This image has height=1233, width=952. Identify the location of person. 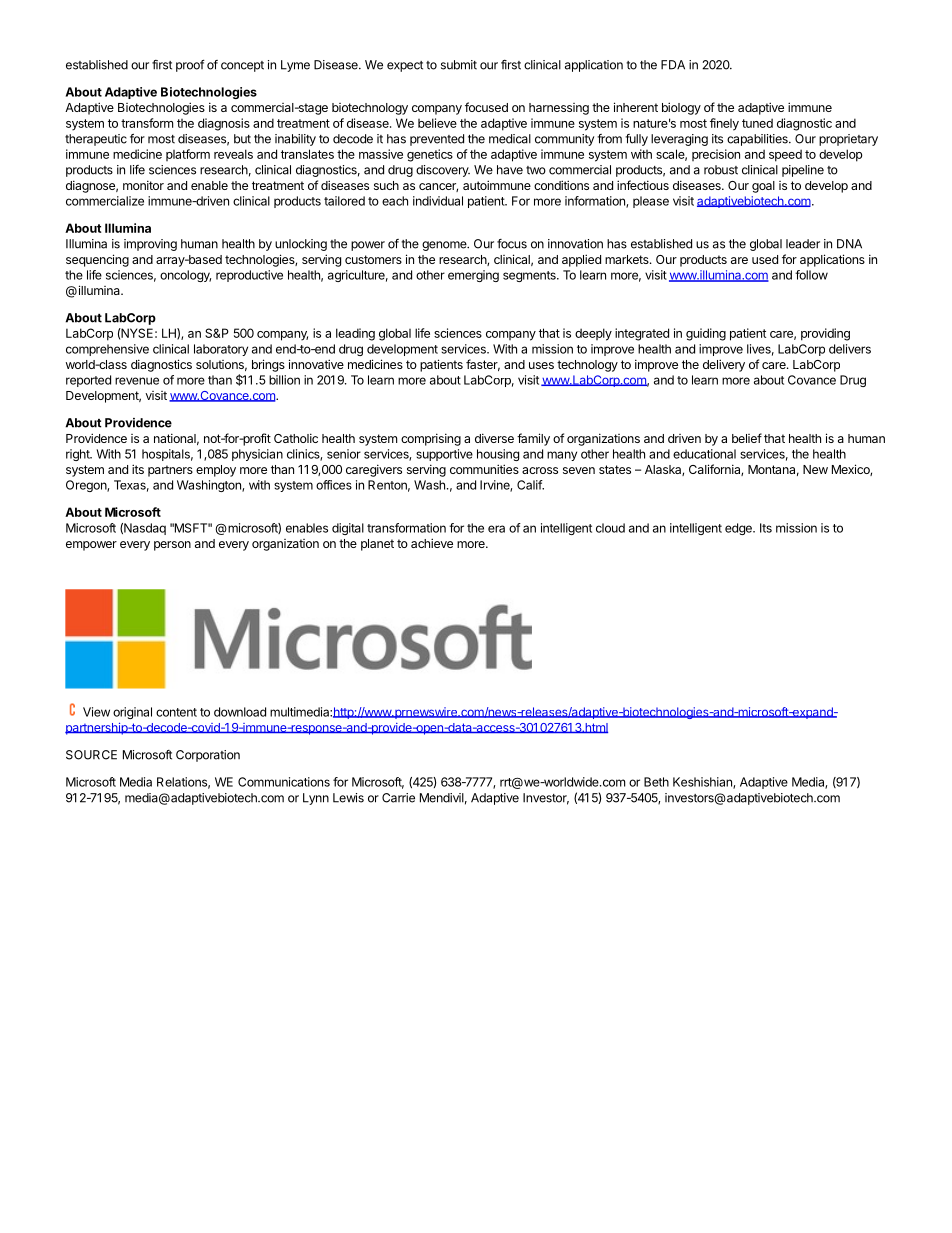
(172, 546).
